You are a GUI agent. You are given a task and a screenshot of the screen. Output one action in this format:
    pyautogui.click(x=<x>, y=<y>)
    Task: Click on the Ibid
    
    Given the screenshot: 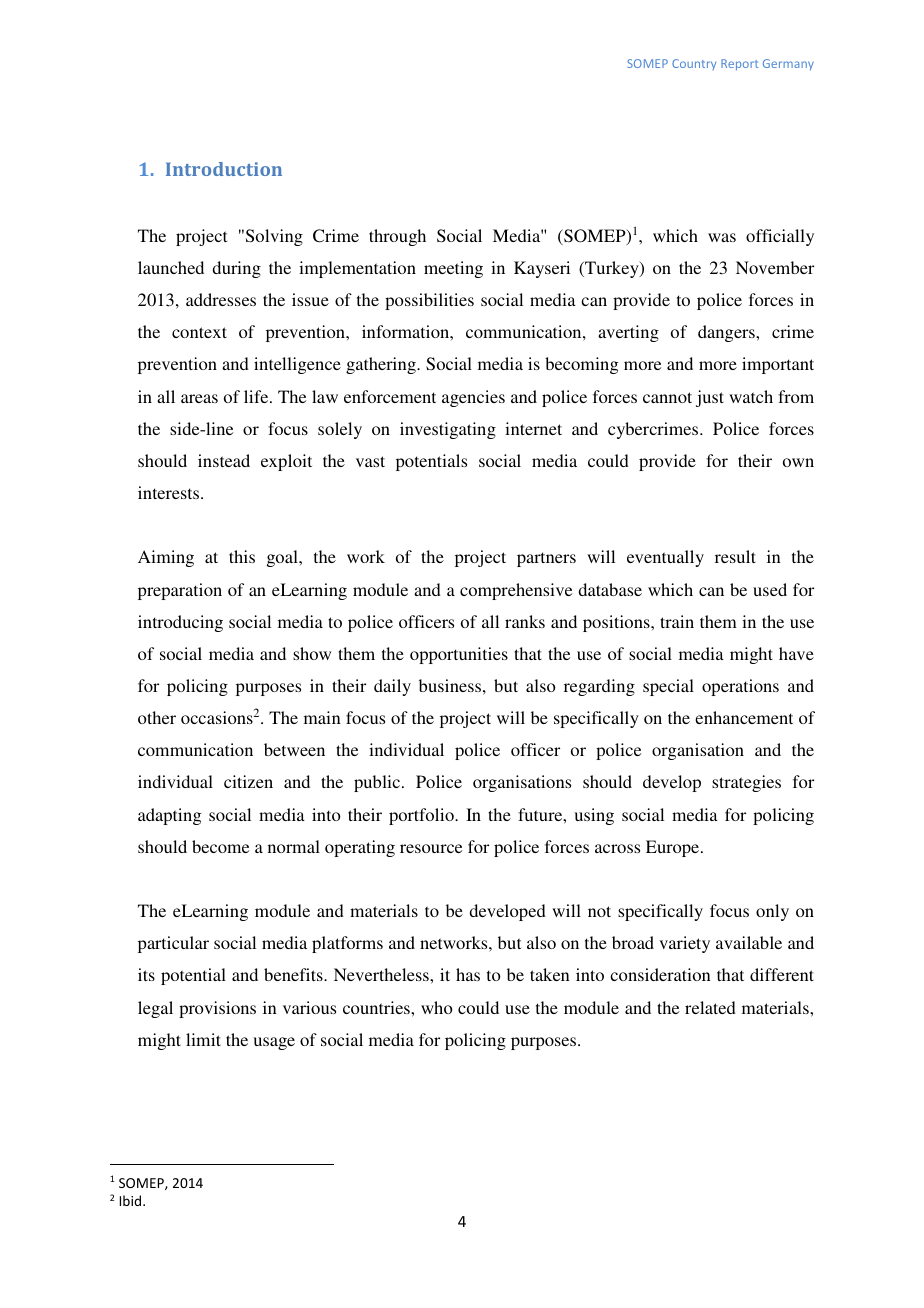 What is the action you would take?
    pyautogui.click(x=132, y=1200)
